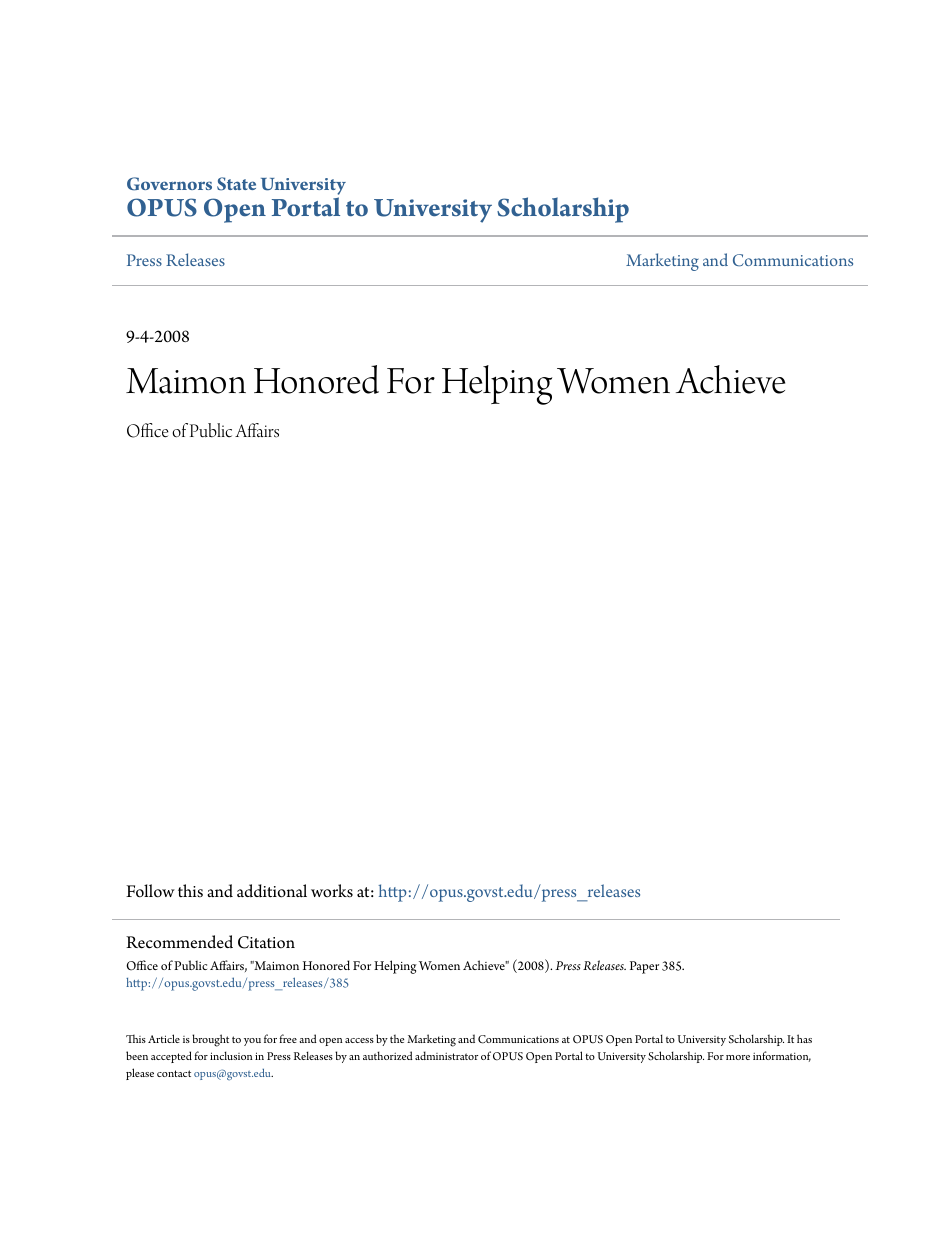  Describe the element at coordinates (231, 1055) in the screenshot. I see `inclusion` at that location.
